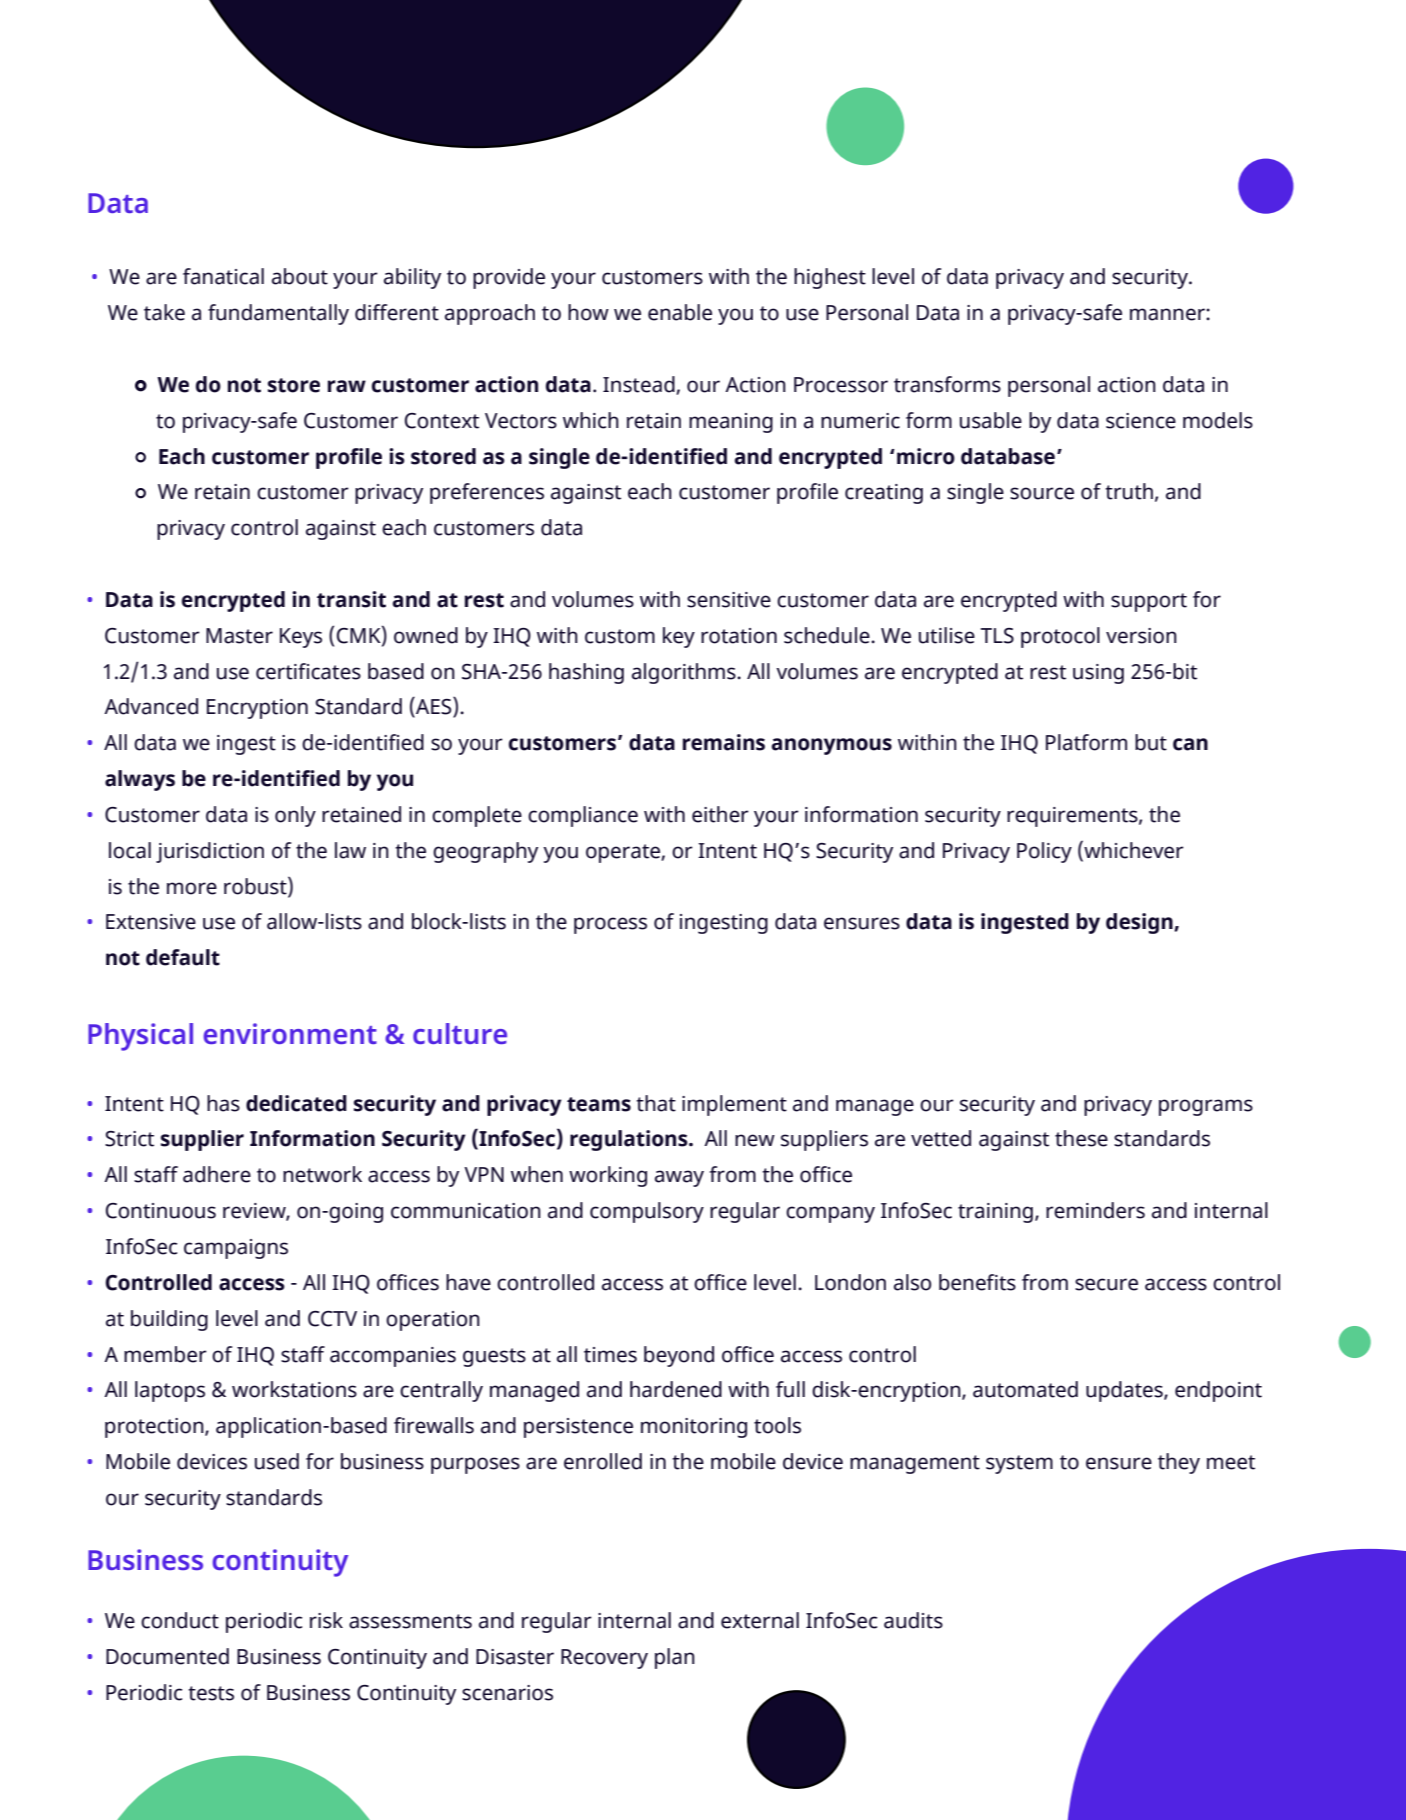 The width and height of the screenshot is (1406, 1820). I want to click on design, so click(1140, 923).
